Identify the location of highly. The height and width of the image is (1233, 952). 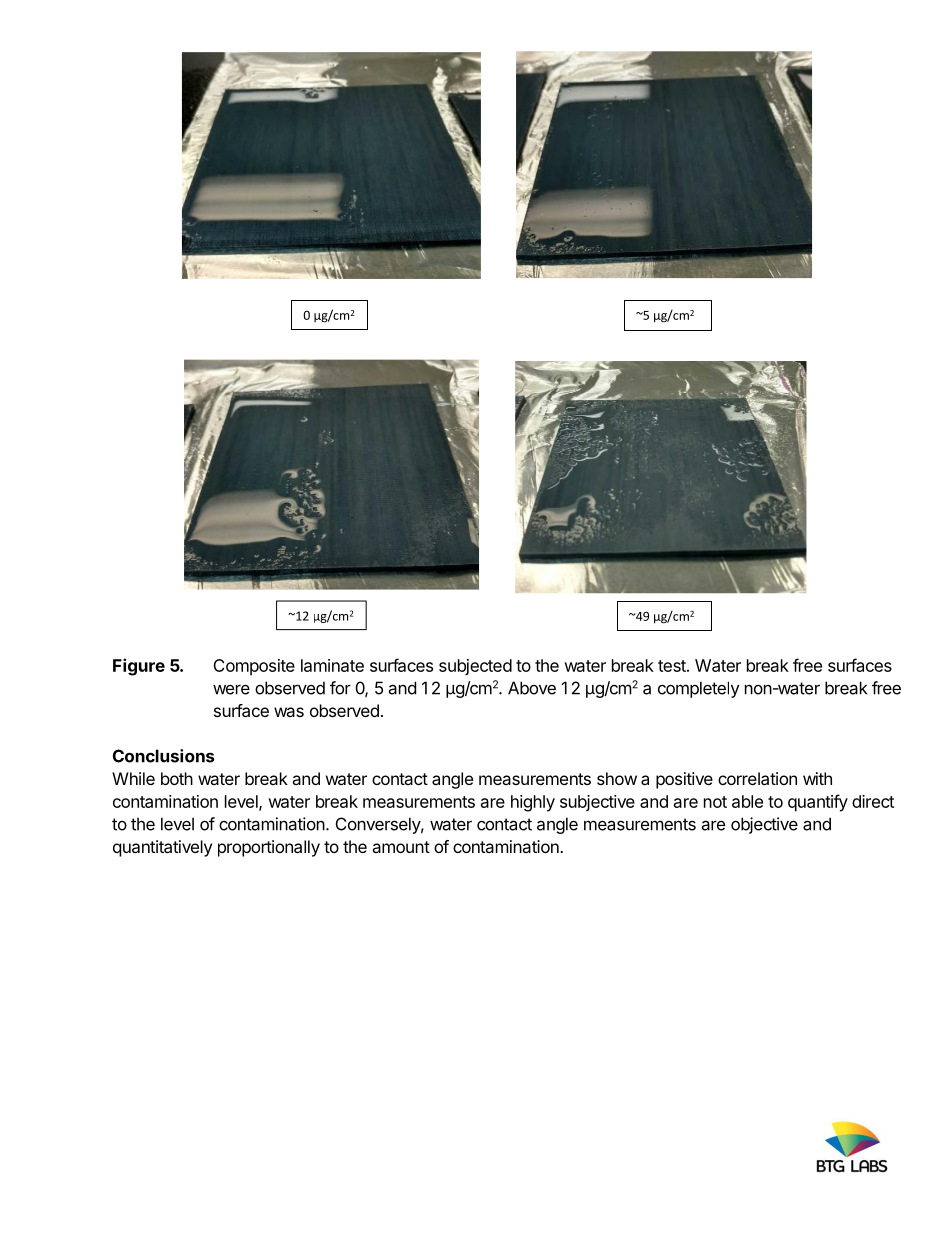
(533, 803).
